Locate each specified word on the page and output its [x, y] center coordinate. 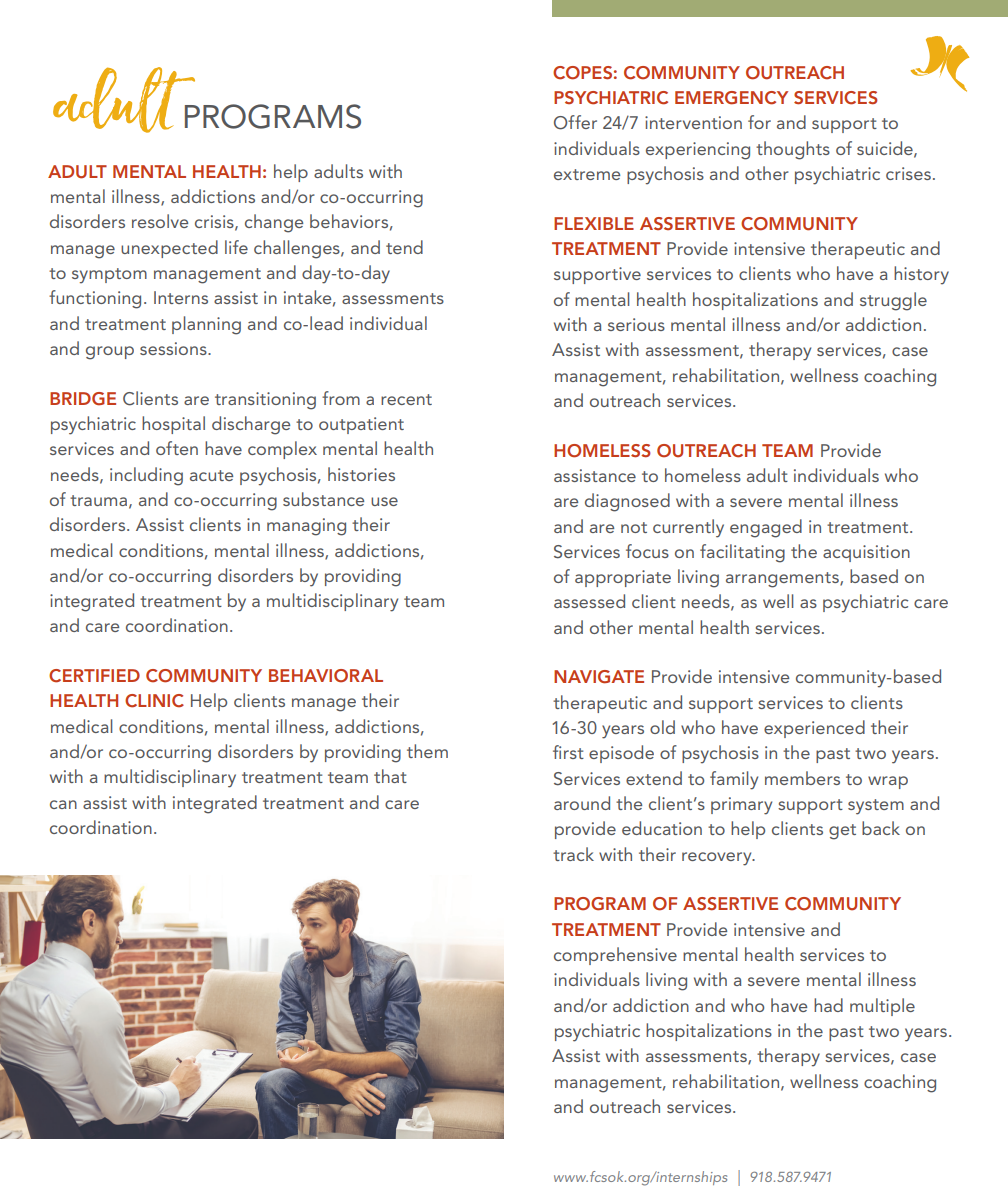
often [177, 448]
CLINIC [154, 701]
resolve [160, 221]
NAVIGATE [599, 677]
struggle [893, 301]
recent [406, 399]
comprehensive [615, 956]
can [63, 804]
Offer [575, 122]
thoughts [793, 150]
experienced [814, 729]
